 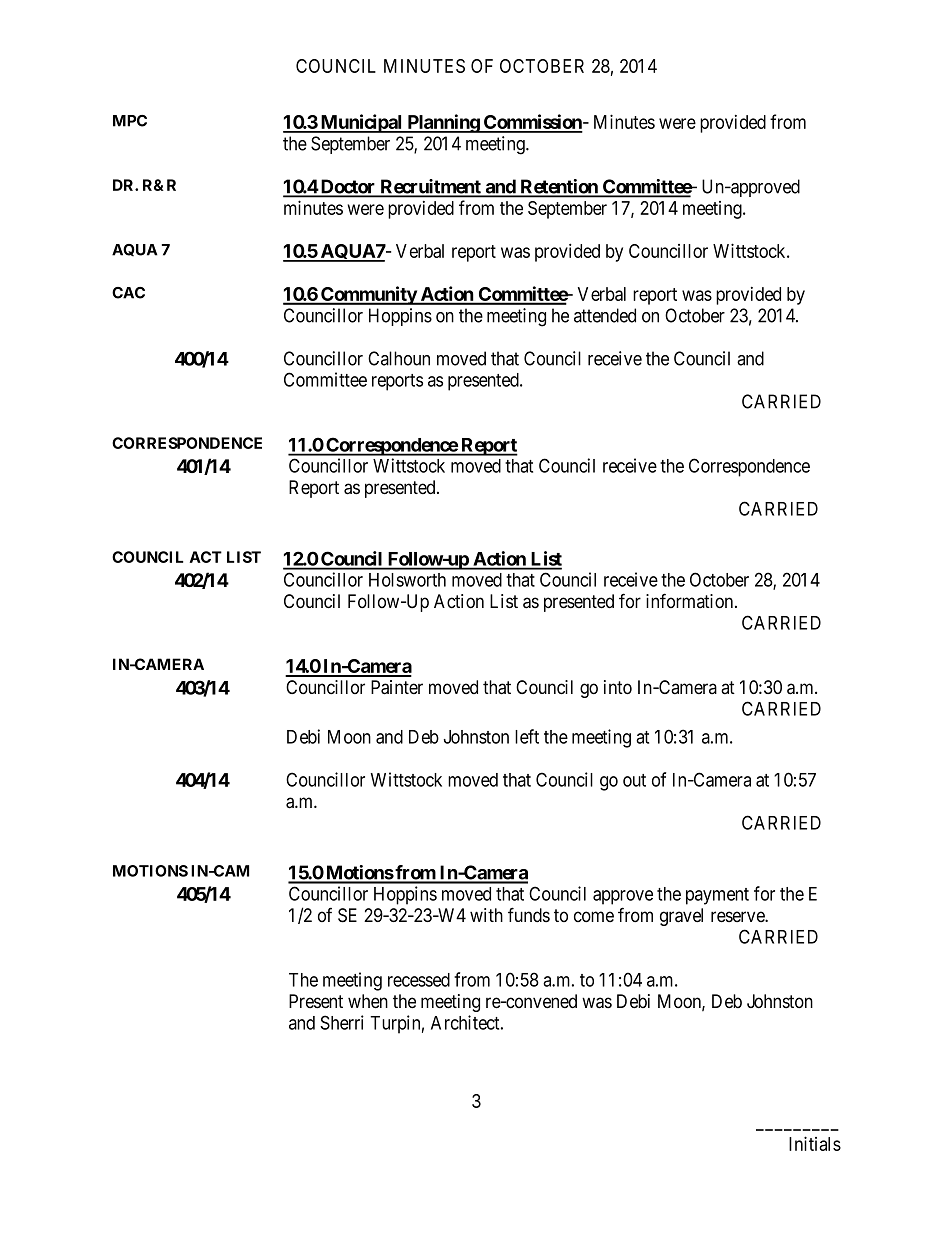 I want to click on MPC, so click(x=130, y=121).
